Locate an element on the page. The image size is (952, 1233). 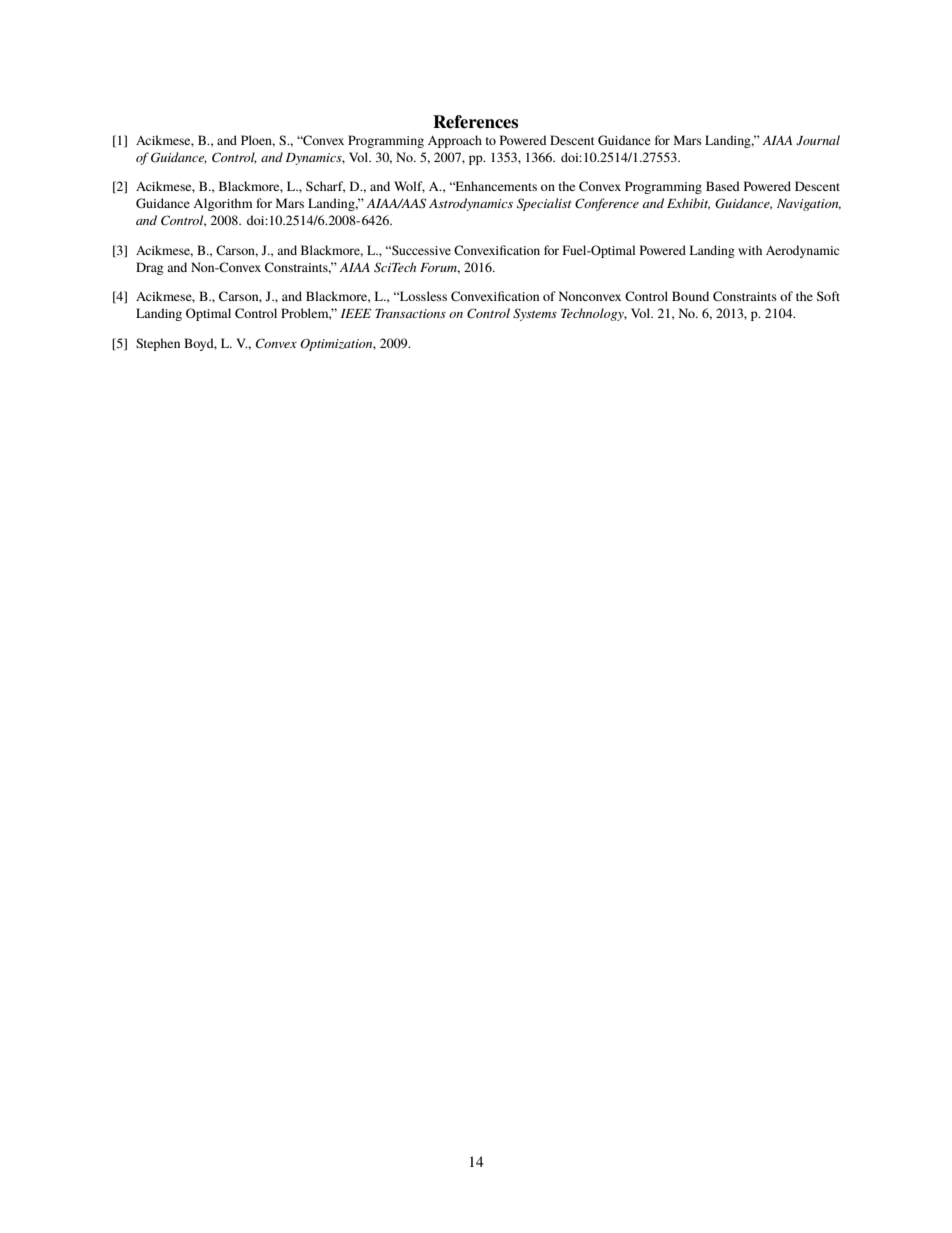
Successive is located at coordinates (420, 250).
